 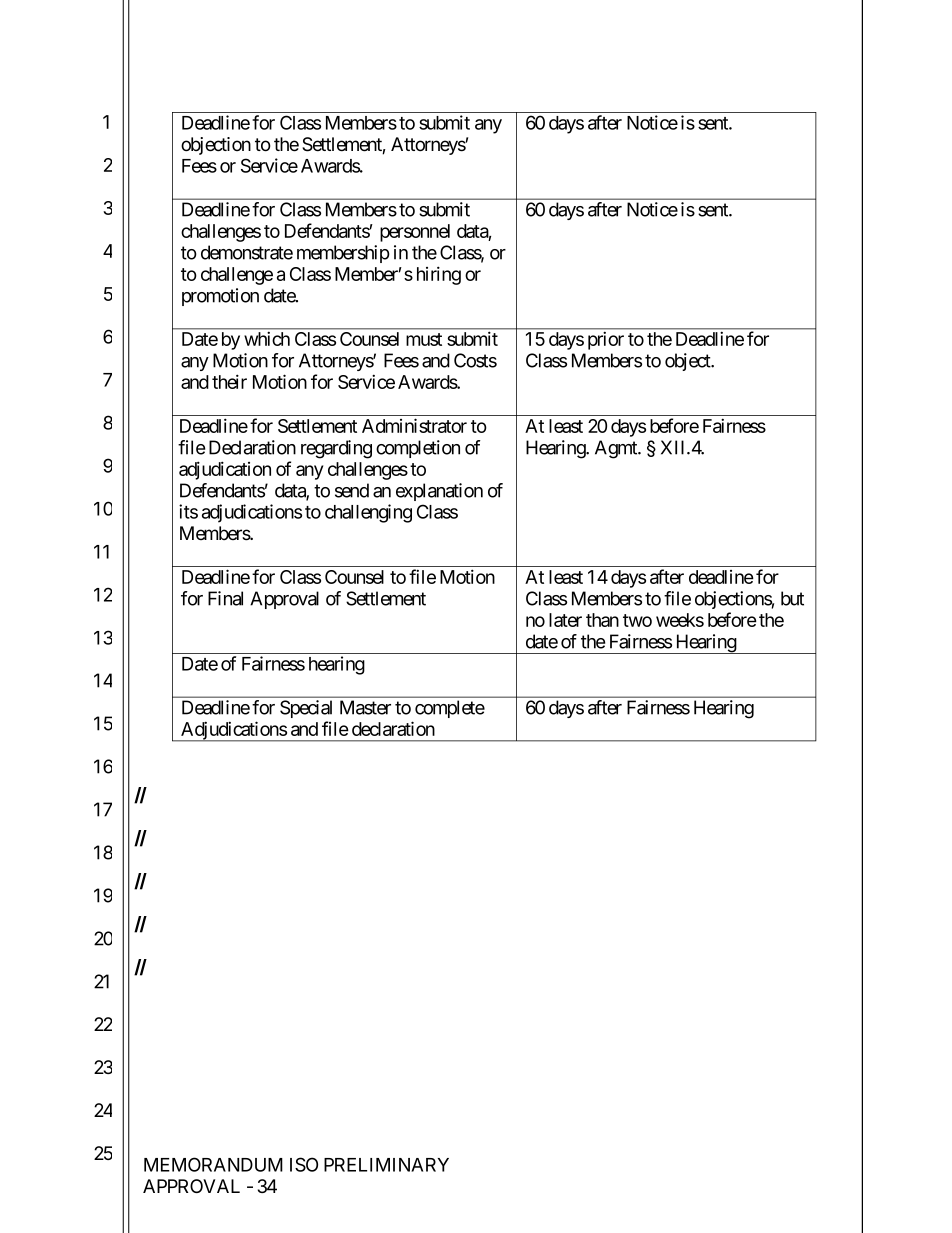 What do you see at coordinates (304, 1164) in the page?
I see `ISO` at bounding box center [304, 1164].
